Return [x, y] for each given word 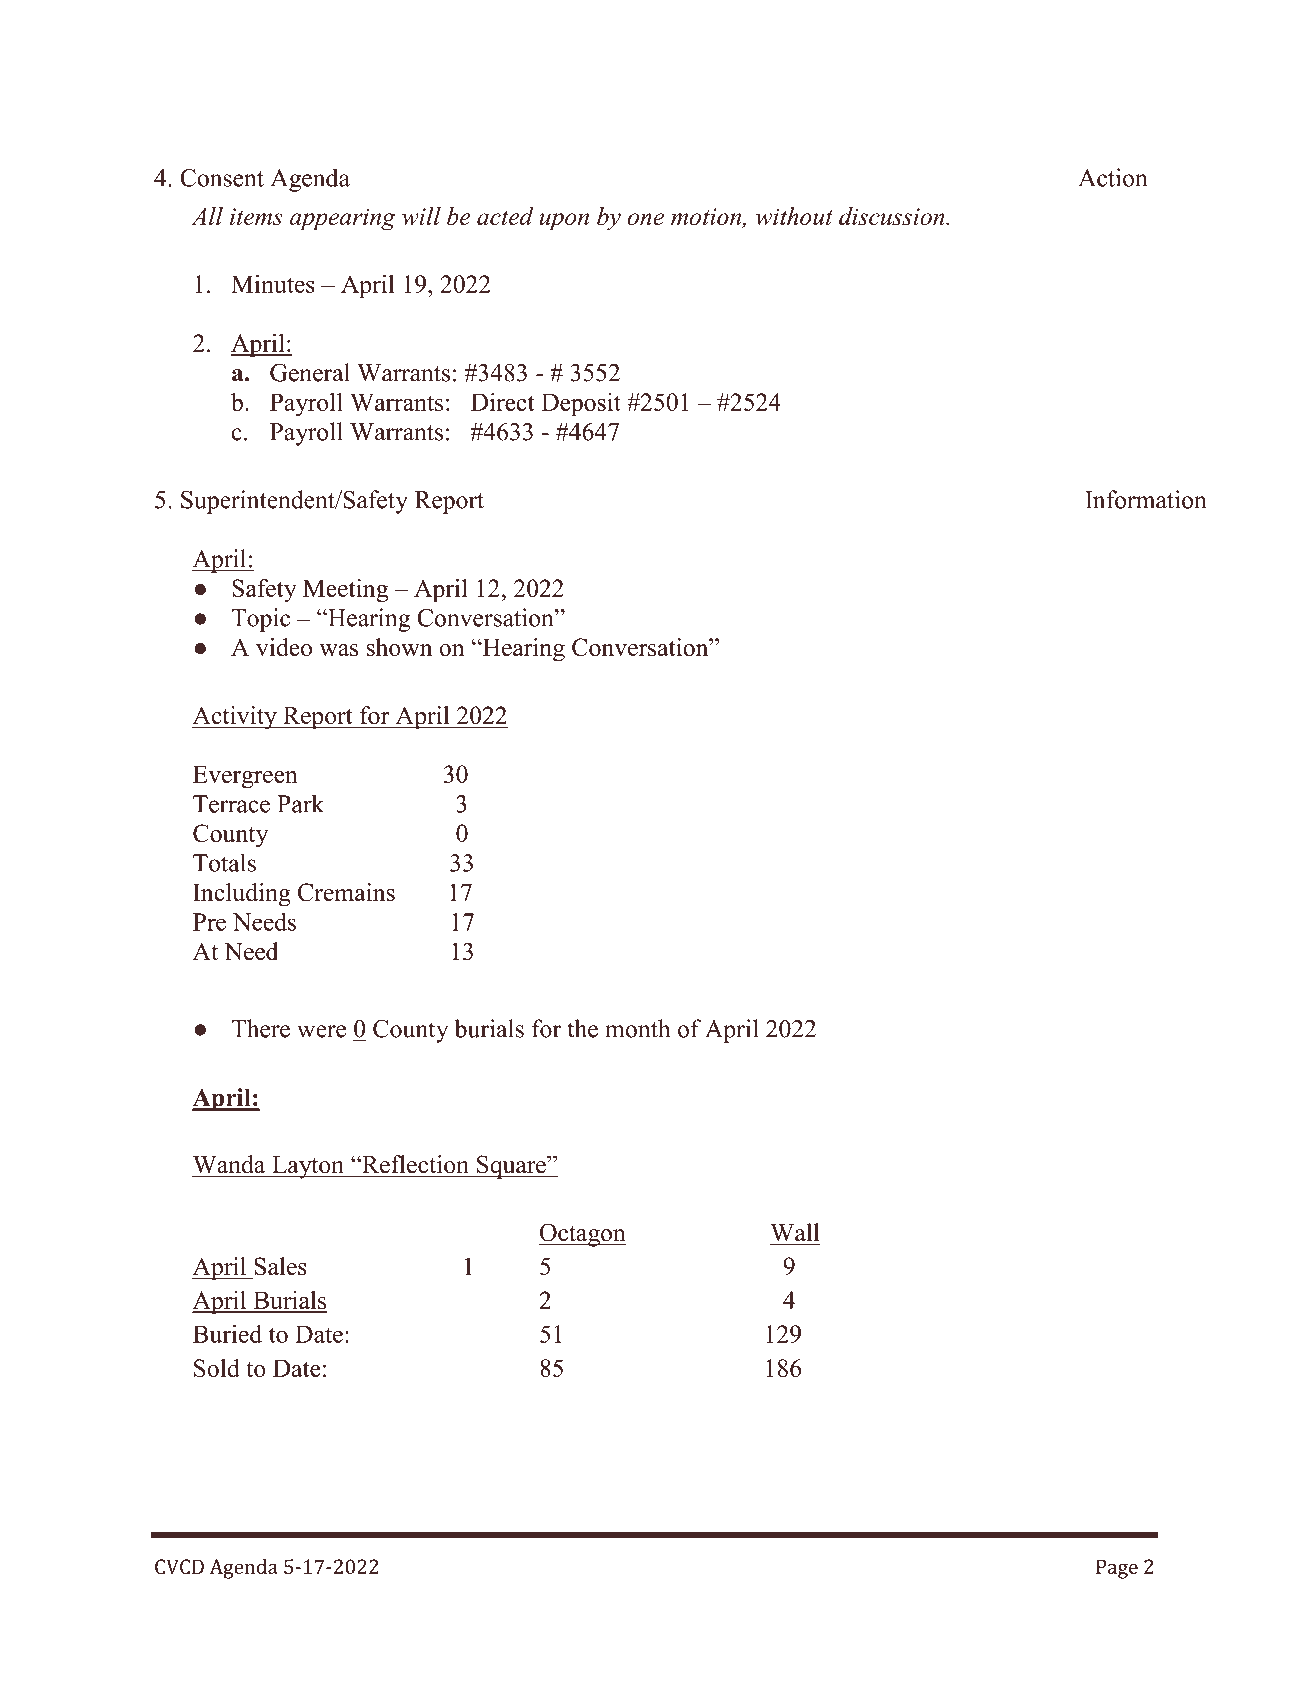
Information [1146, 499]
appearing [343, 219]
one [646, 219]
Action [1113, 177]
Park [300, 803]
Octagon [582, 1235]
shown [399, 647]
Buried [227, 1334]
